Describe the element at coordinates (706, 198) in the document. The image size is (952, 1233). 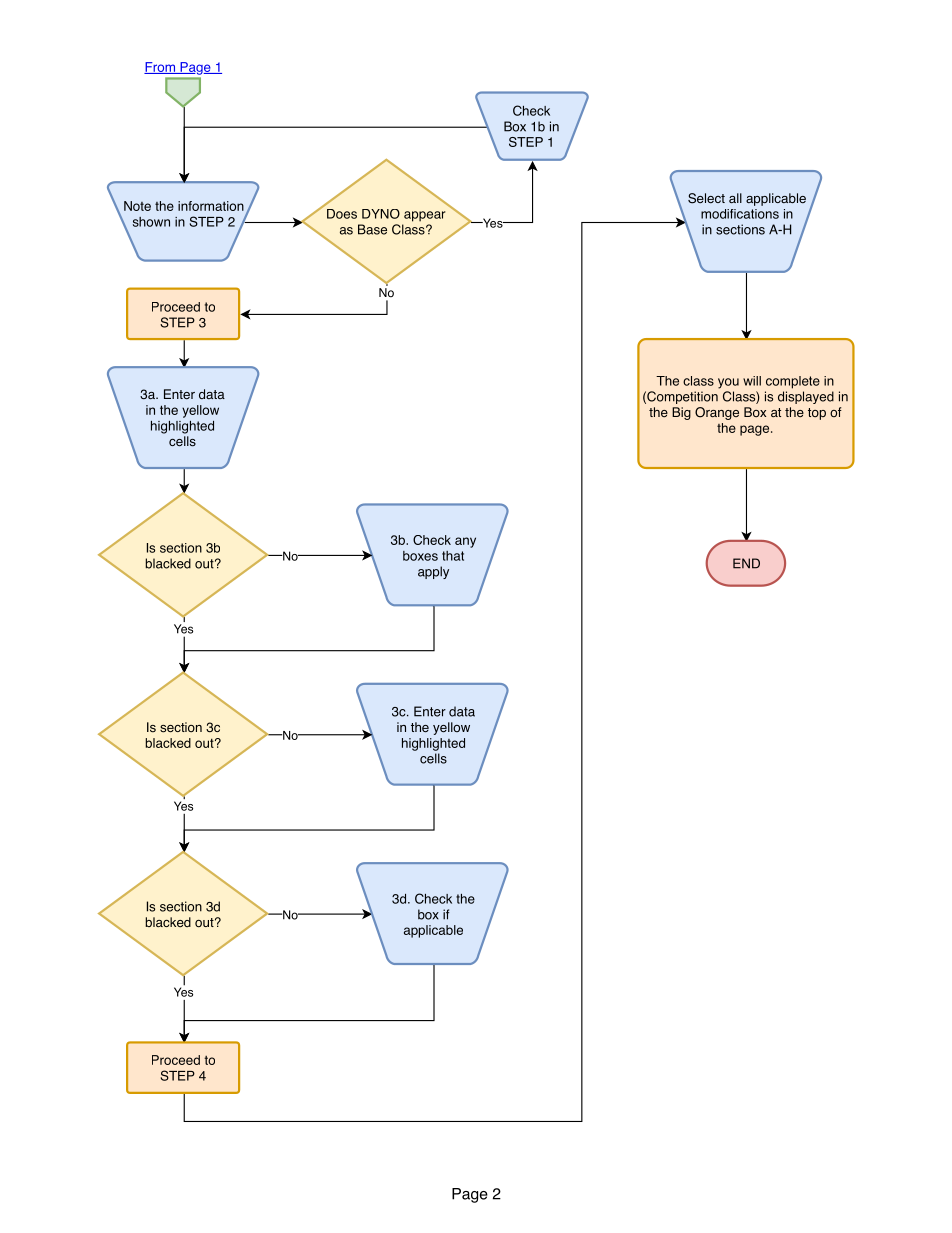
I see `Select` at that location.
